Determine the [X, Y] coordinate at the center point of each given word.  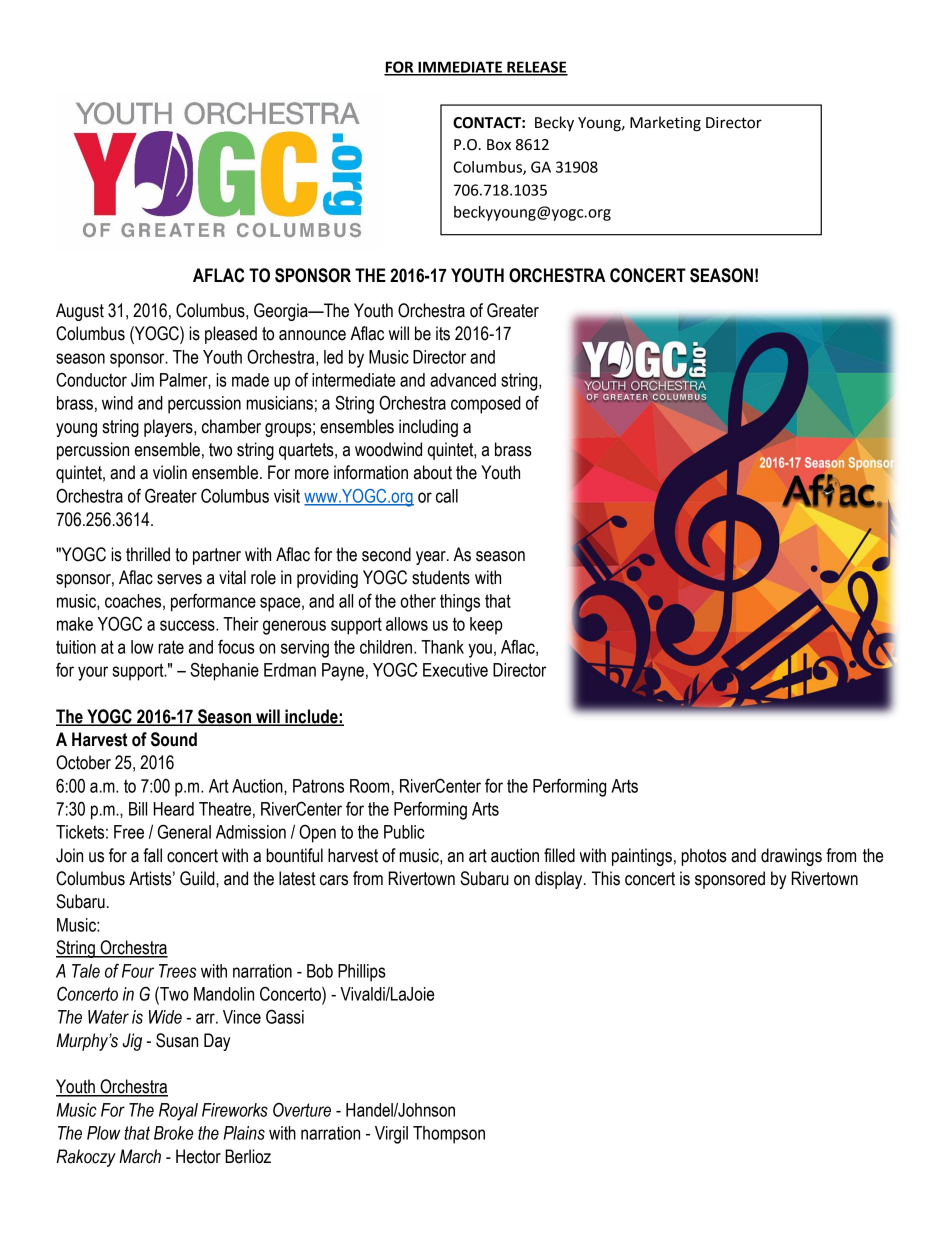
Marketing [665, 124]
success [188, 625]
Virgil [391, 1135]
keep [486, 626]
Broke [173, 1133]
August [80, 312]
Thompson [449, 1135]
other [418, 601]
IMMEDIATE [460, 68]
